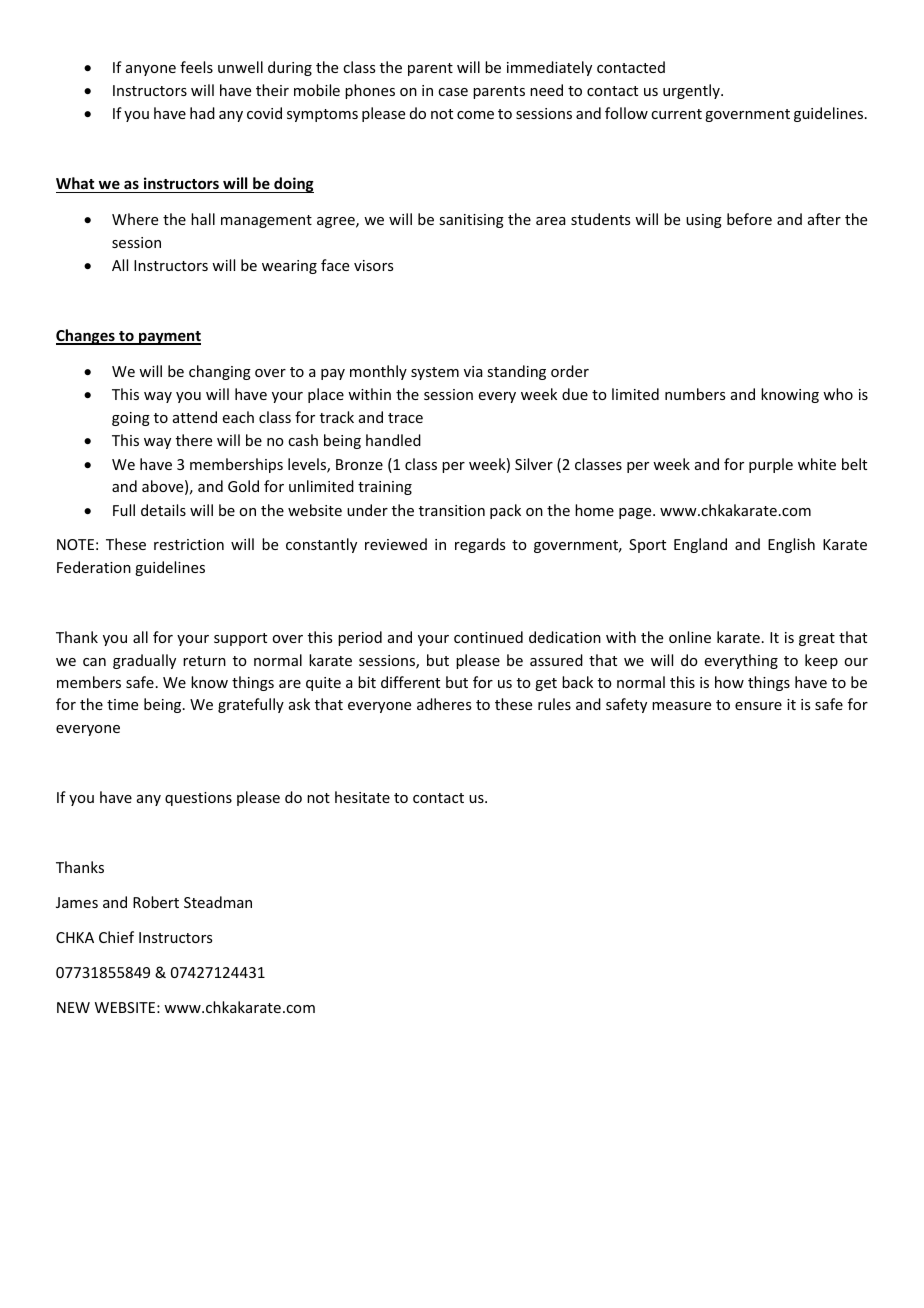  I want to click on numbers, so click(695, 394).
